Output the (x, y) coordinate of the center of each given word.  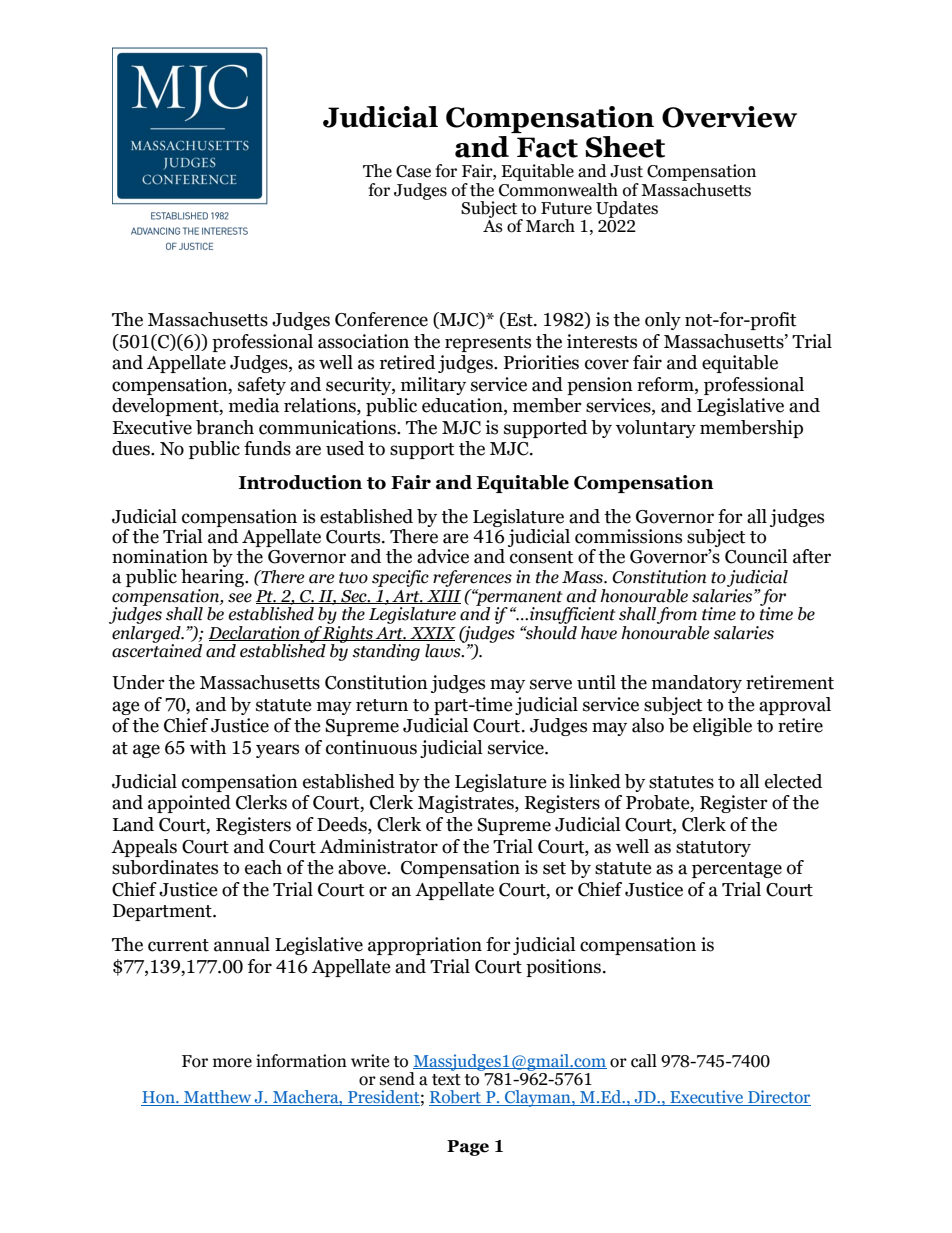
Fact (547, 147)
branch (225, 427)
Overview (729, 117)
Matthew (218, 1098)
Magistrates (467, 804)
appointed (189, 804)
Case (413, 171)
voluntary (656, 429)
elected (793, 781)
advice (443, 556)
